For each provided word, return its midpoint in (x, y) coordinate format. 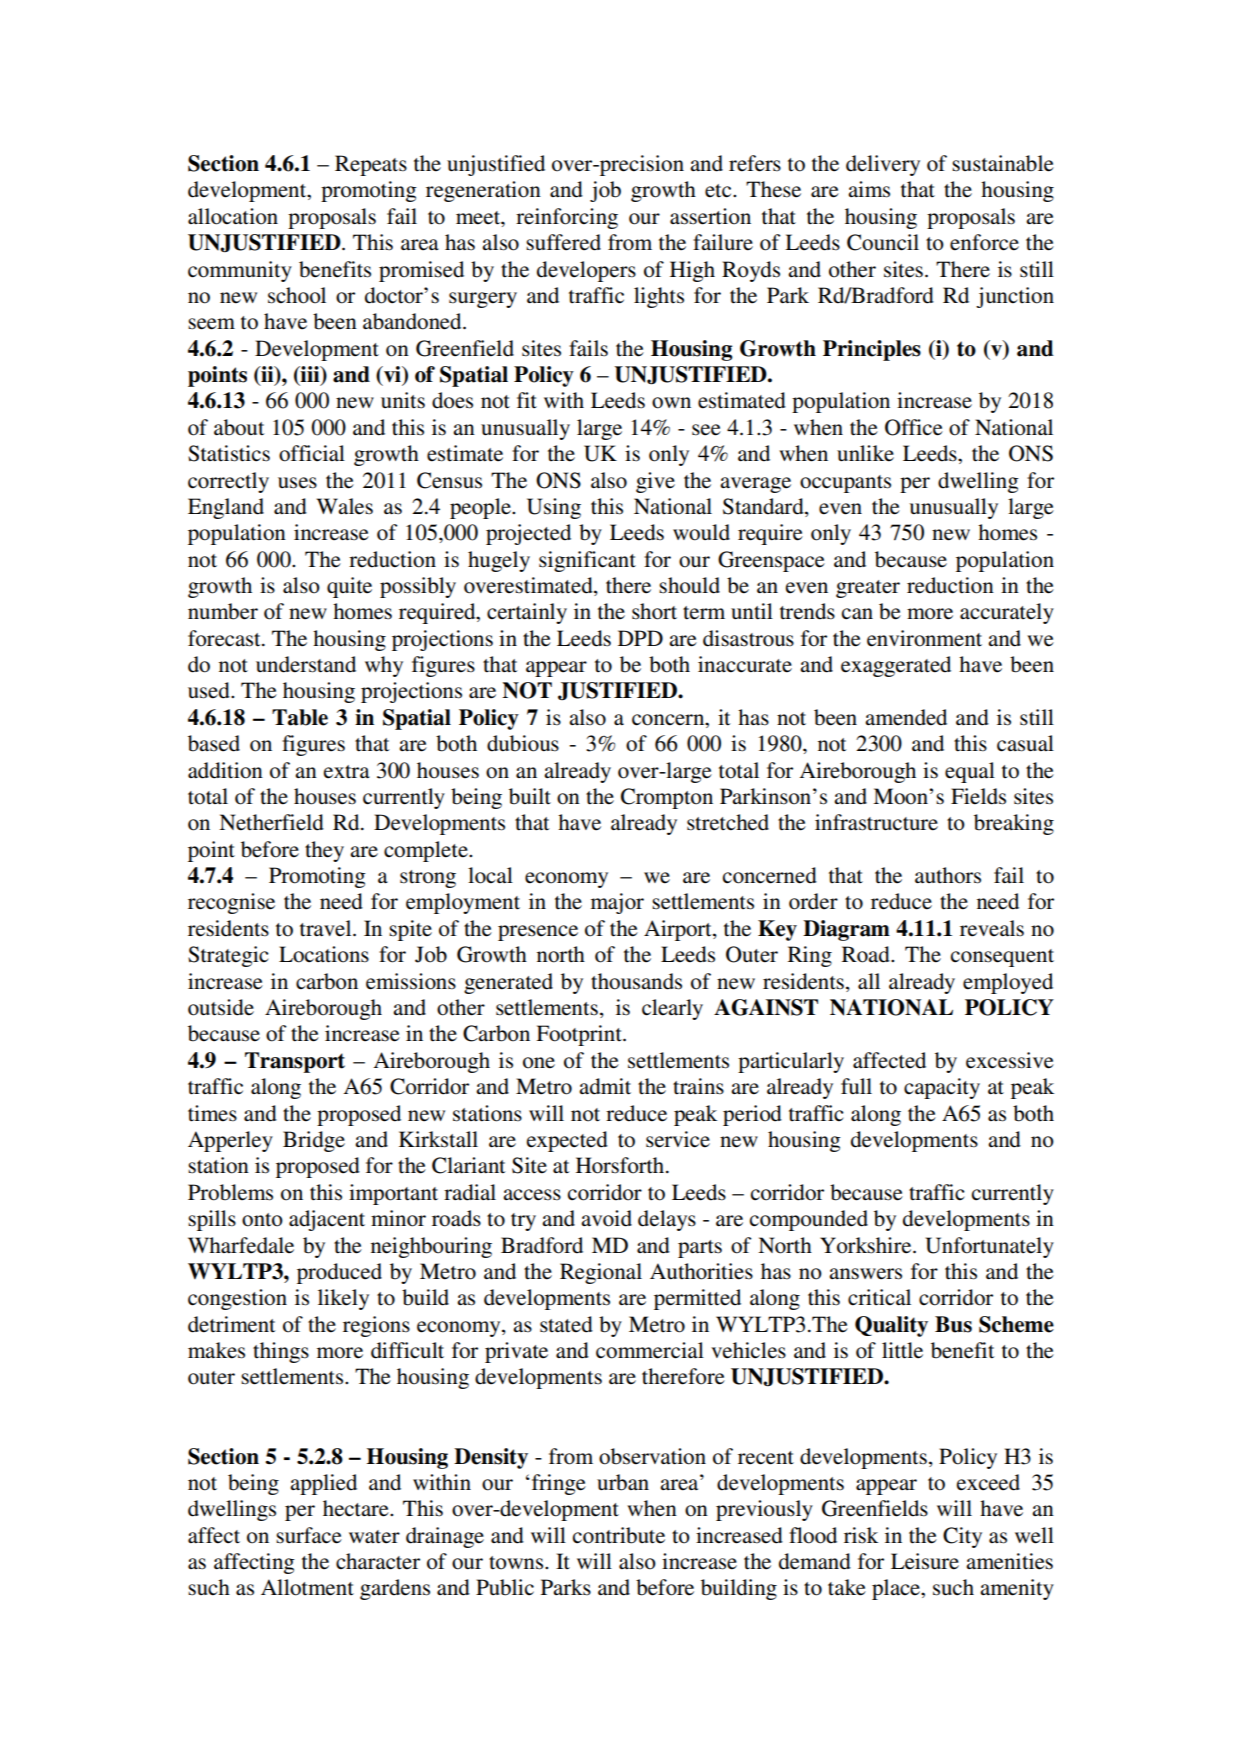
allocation (233, 216)
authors (948, 875)
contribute (619, 1535)
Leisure (925, 1561)
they (324, 851)
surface (309, 1535)
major (617, 903)
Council (883, 242)
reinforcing (567, 218)
